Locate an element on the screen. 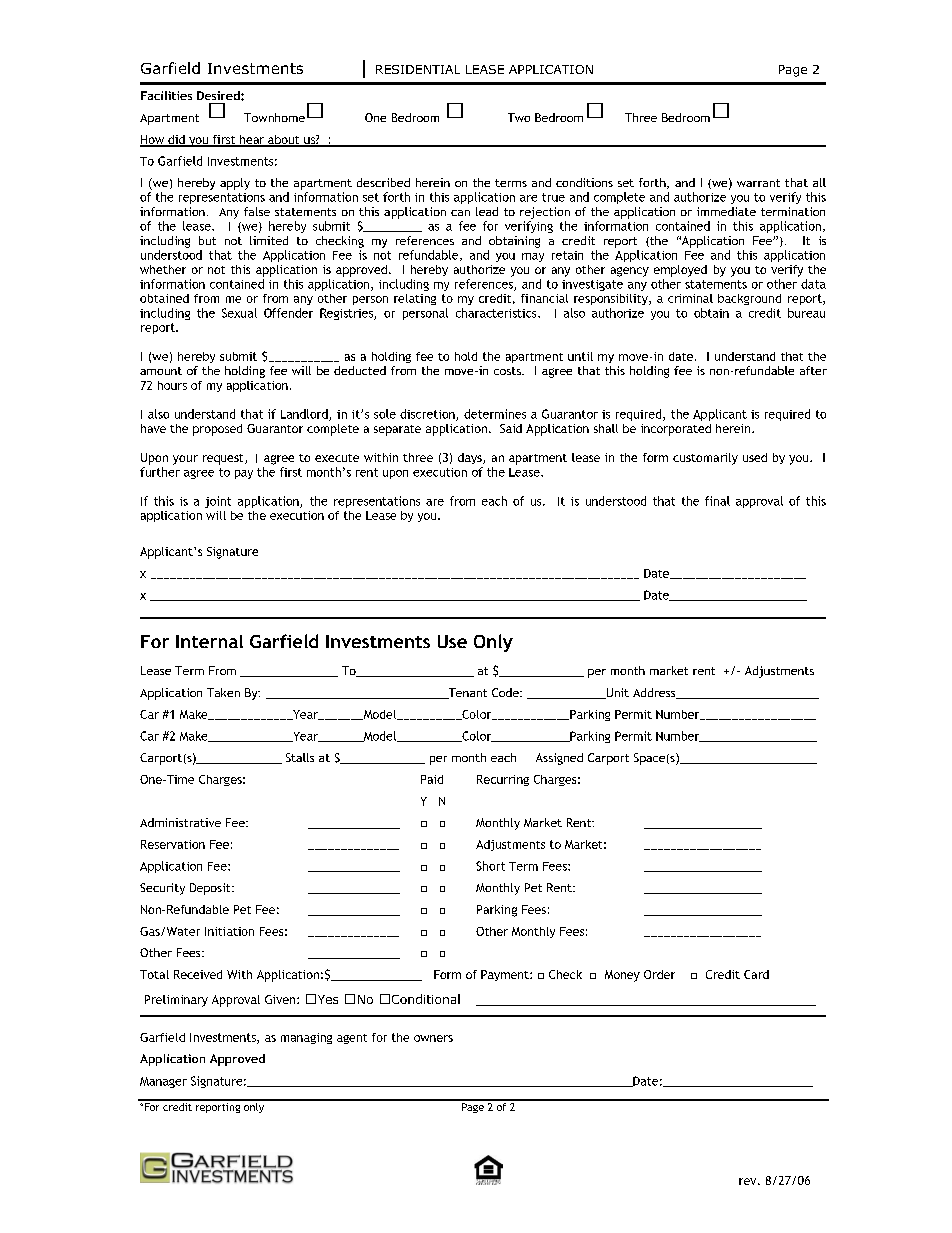 The height and width of the screenshot is (1233, 952). warrant is located at coordinates (758, 183).
